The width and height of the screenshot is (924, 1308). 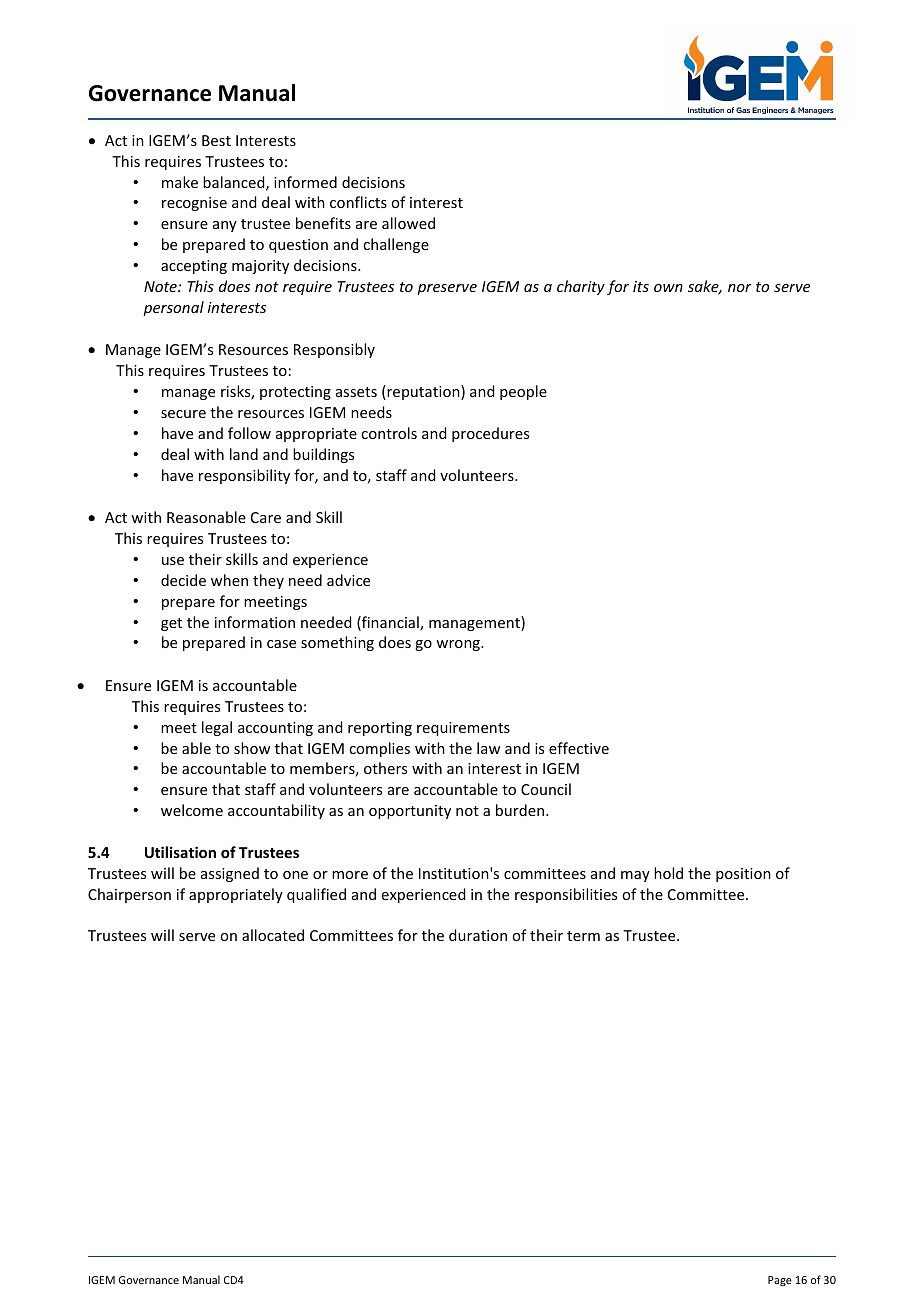 What do you see at coordinates (490, 434) in the screenshot?
I see `procedures` at bounding box center [490, 434].
